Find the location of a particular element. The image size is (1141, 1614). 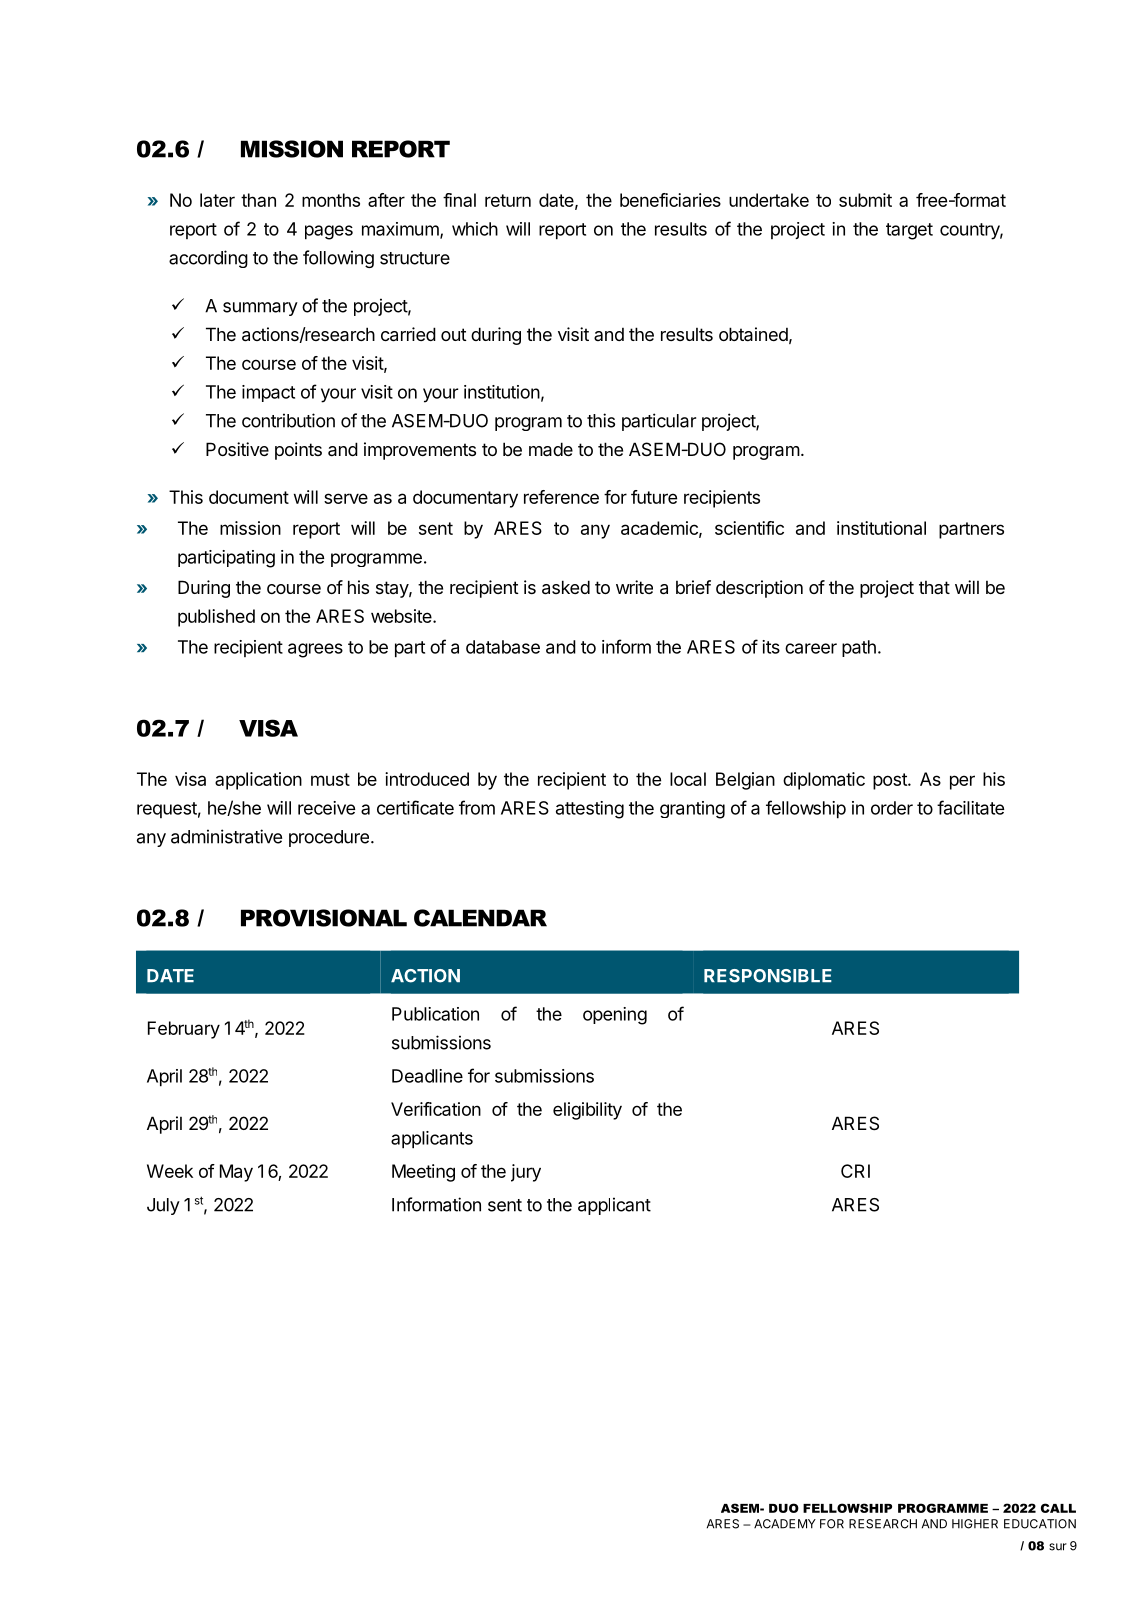

May is located at coordinates (236, 1173).
